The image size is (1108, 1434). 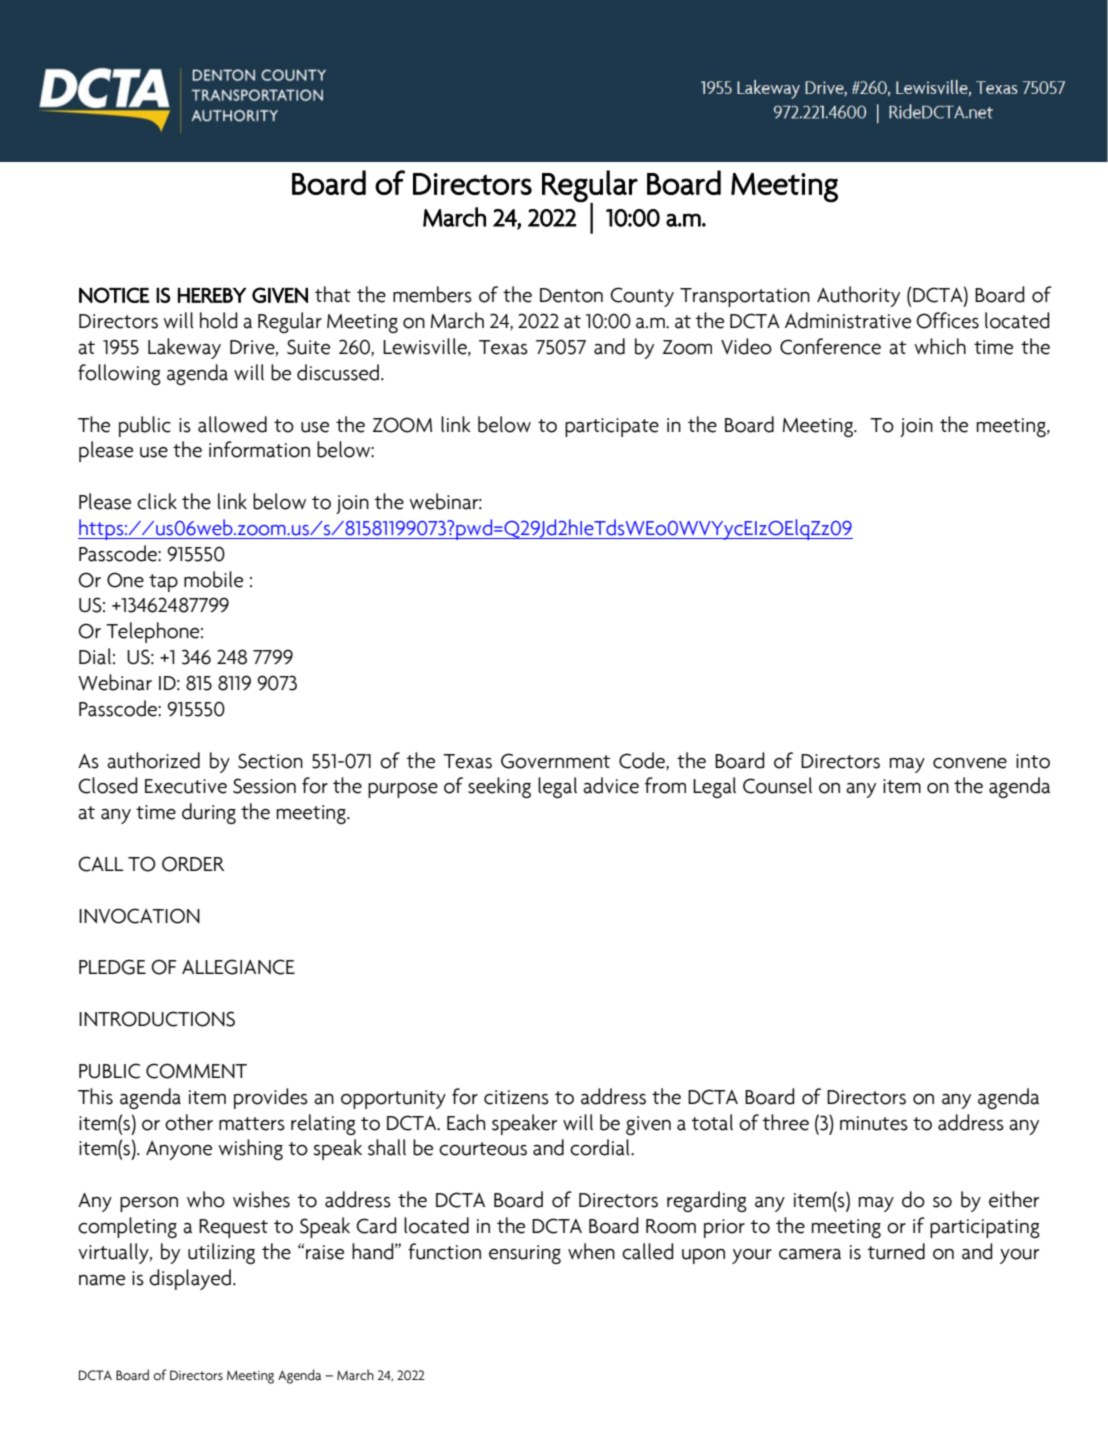 What do you see at coordinates (940, 346) in the screenshot?
I see `which` at bounding box center [940, 346].
